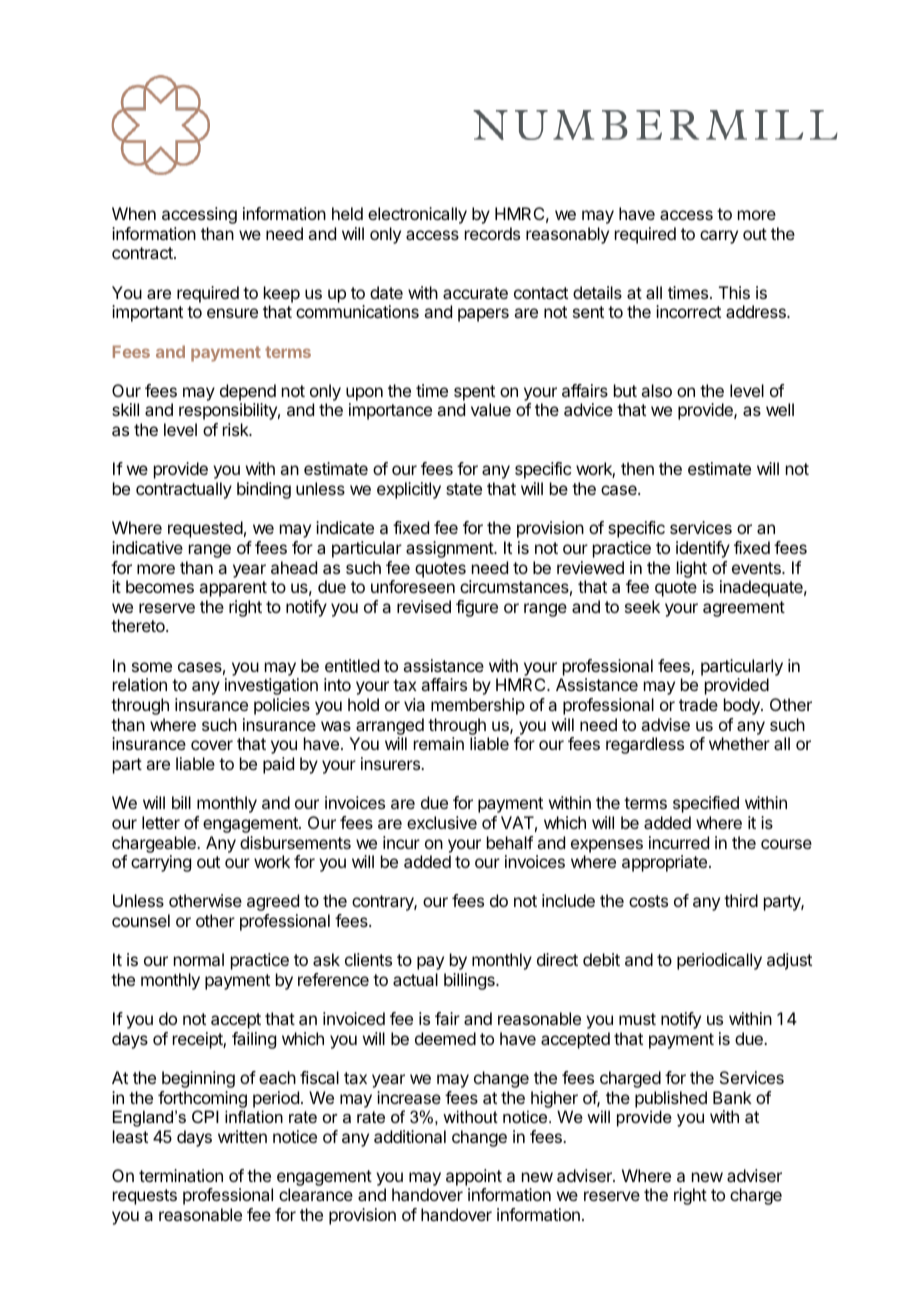  I want to click on cover, so click(212, 745).
